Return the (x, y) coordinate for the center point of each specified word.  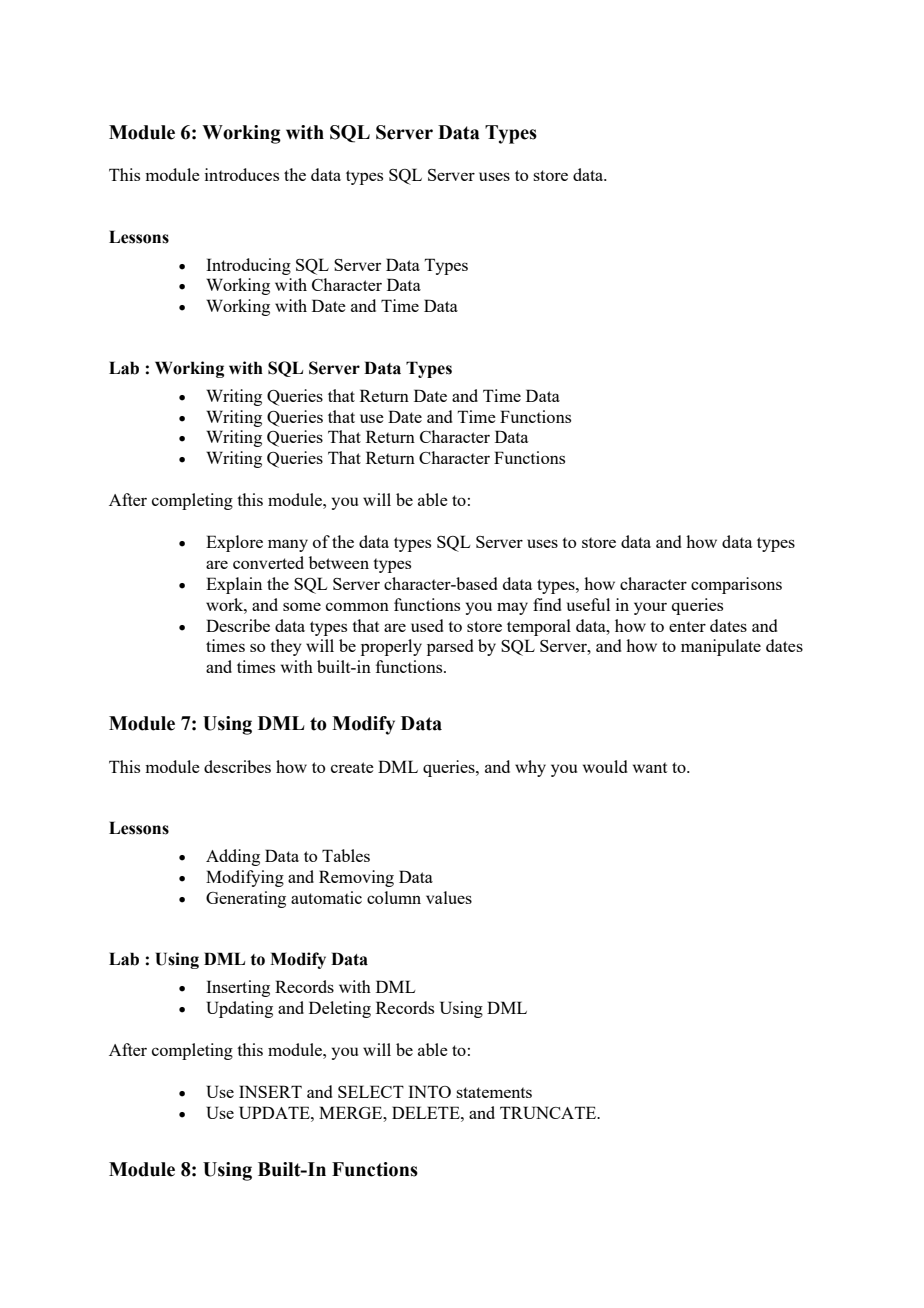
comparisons (736, 585)
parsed (450, 647)
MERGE (352, 1112)
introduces (242, 174)
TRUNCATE (549, 1112)
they (286, 647)
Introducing (248, 266)
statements (494, 1092)
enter (687, 626)
